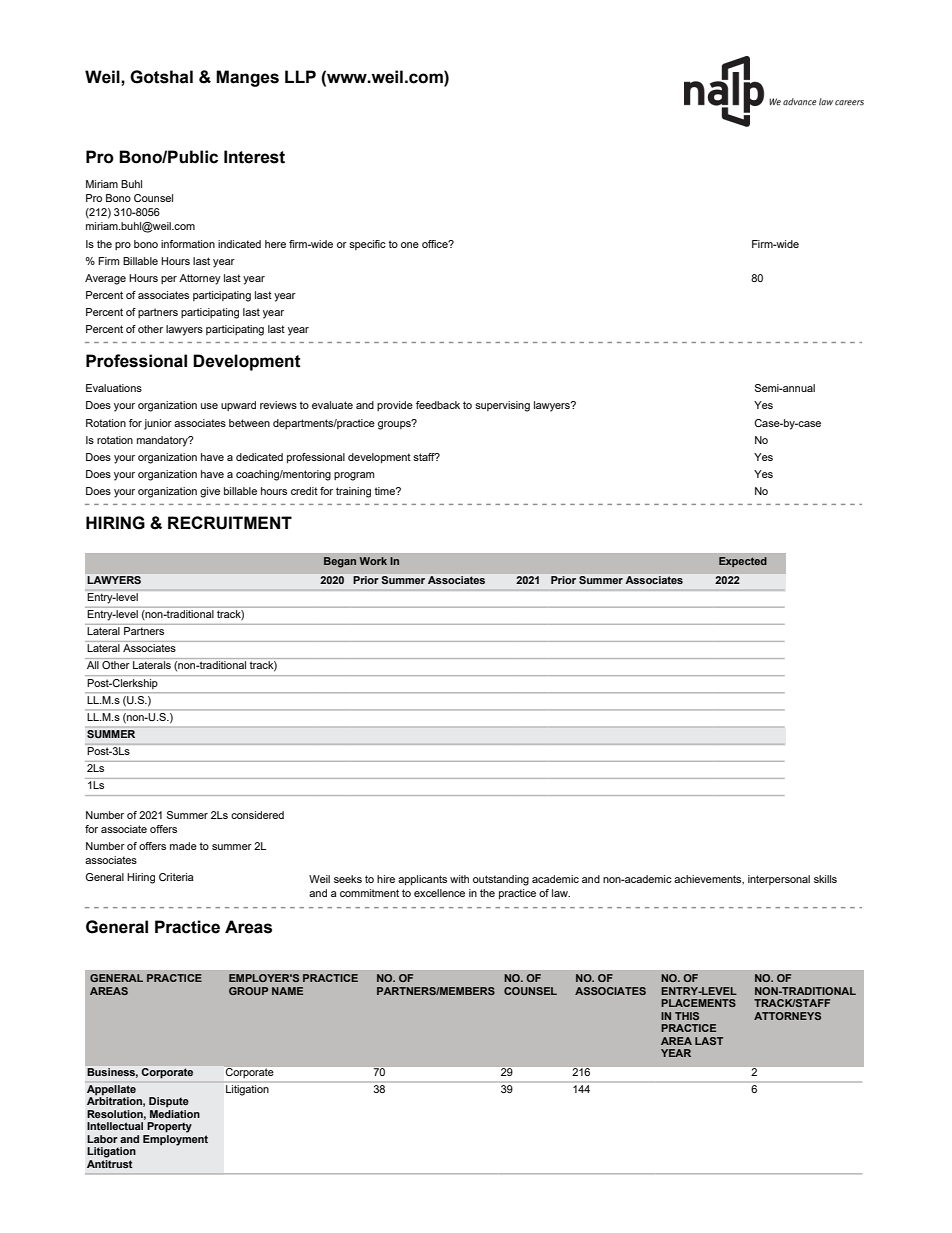 This screenshot has height=1233, width=952. I want to click on made, so click(183, 846).
